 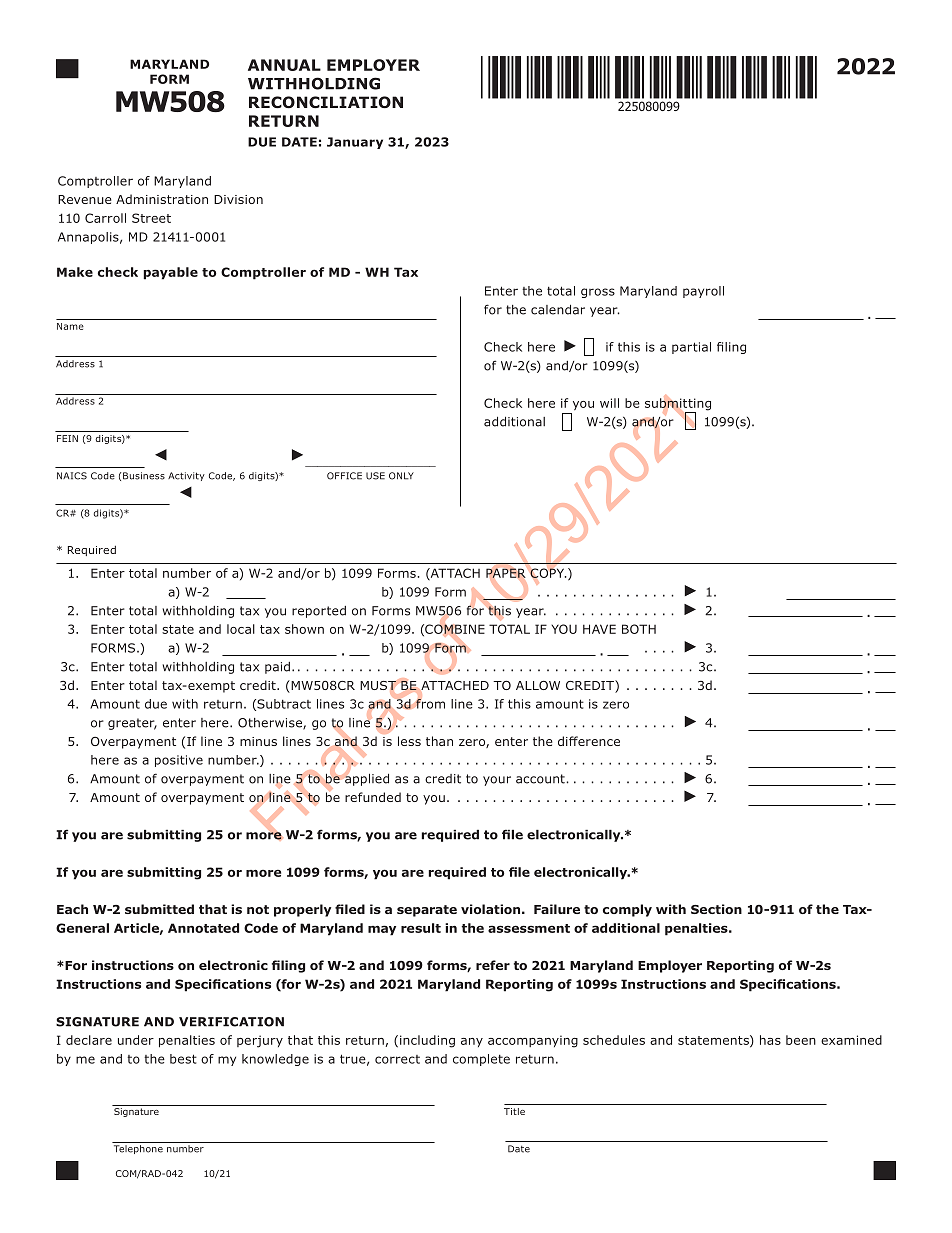 I want to click on January, so click(x=355, y=143).
